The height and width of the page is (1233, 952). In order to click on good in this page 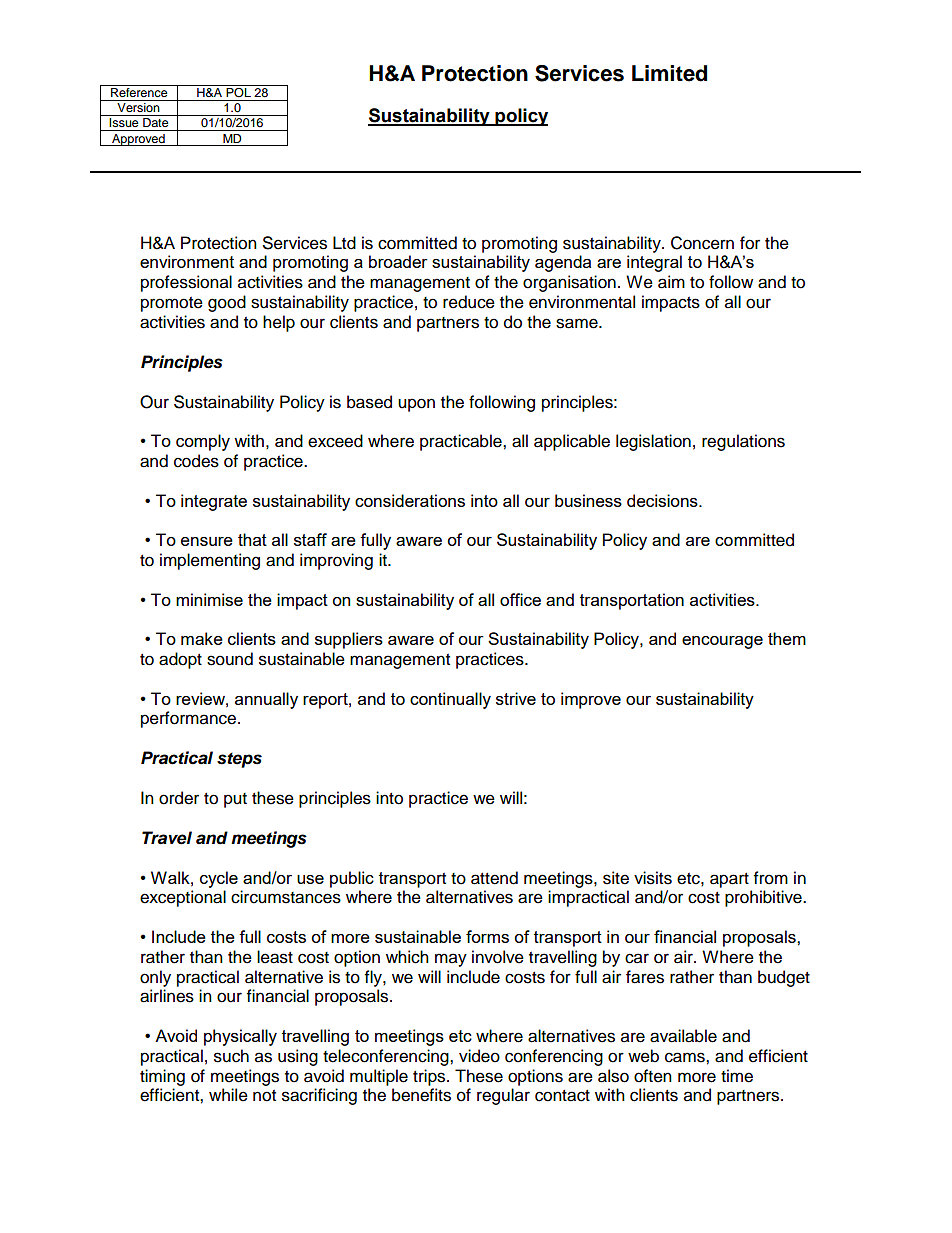, I will do `click(227, 303)`.
